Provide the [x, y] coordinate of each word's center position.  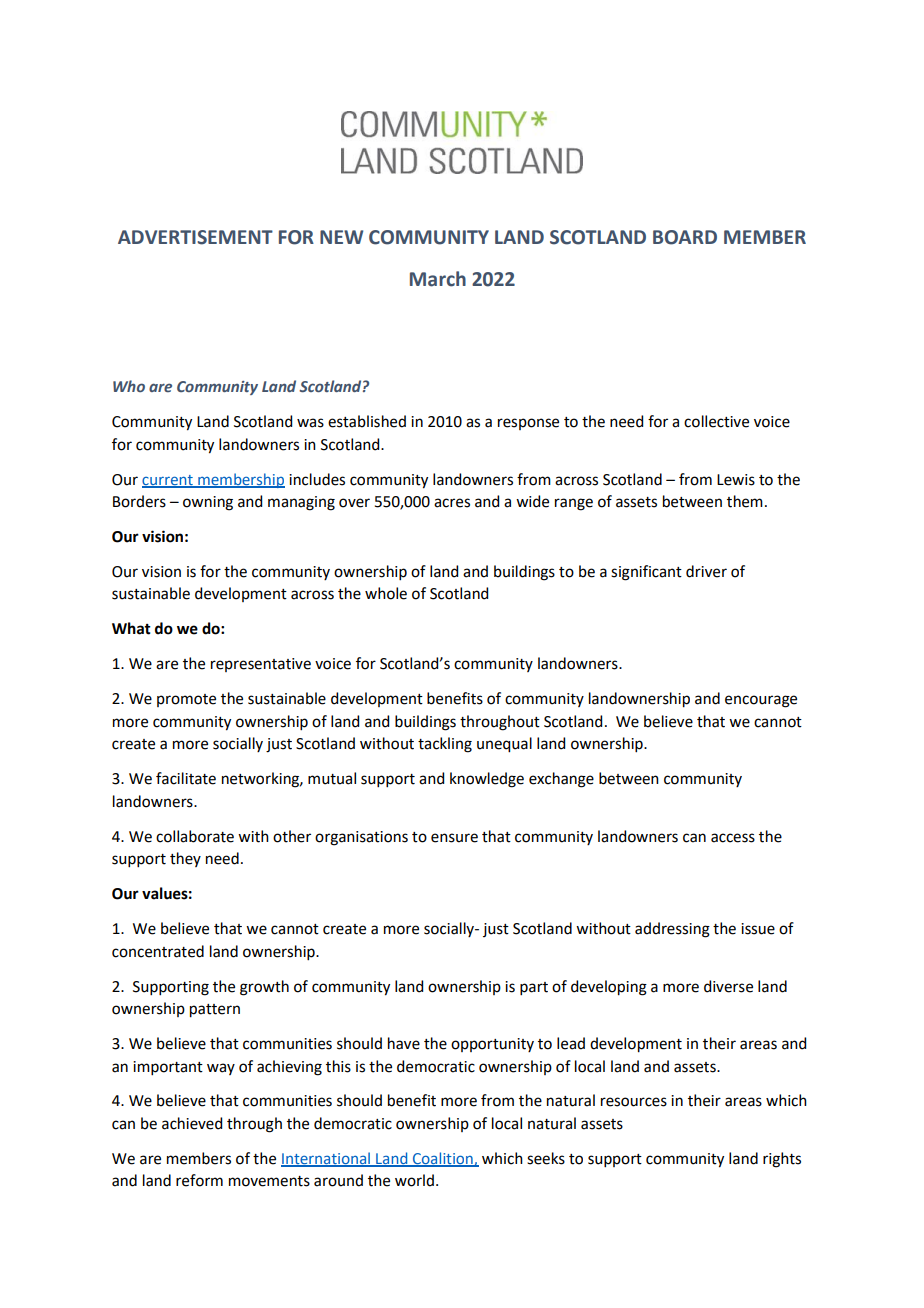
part [534, 988]
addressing [672, 930]
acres [452, 503]
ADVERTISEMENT [195, 237]
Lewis [736, 480]
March [438, 279]
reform [199, 1180]
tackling [445, 745]
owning [208, 503]
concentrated [158, 951]
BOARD [685, 237]
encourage [761, 701]
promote [186, 700]
